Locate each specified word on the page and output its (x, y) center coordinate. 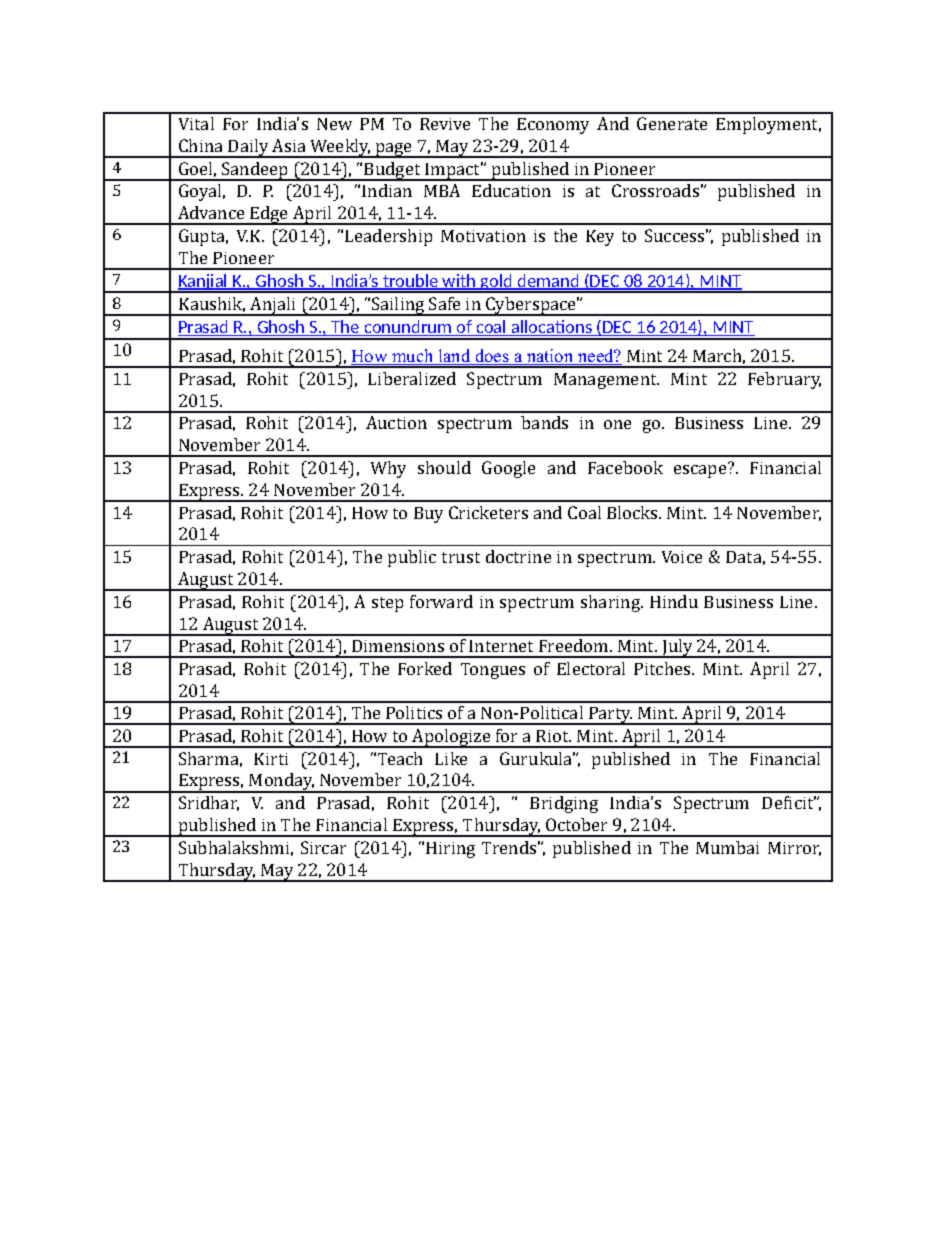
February (784, 380)
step (387, 604)
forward (441, 601)
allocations (552, 328)
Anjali (273, 306)
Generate (672, 123)
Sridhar (209, 803)
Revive (445, 124)
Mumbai (727, 847)
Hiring (450, 850)
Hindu (674, 601)
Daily (248, 148)
